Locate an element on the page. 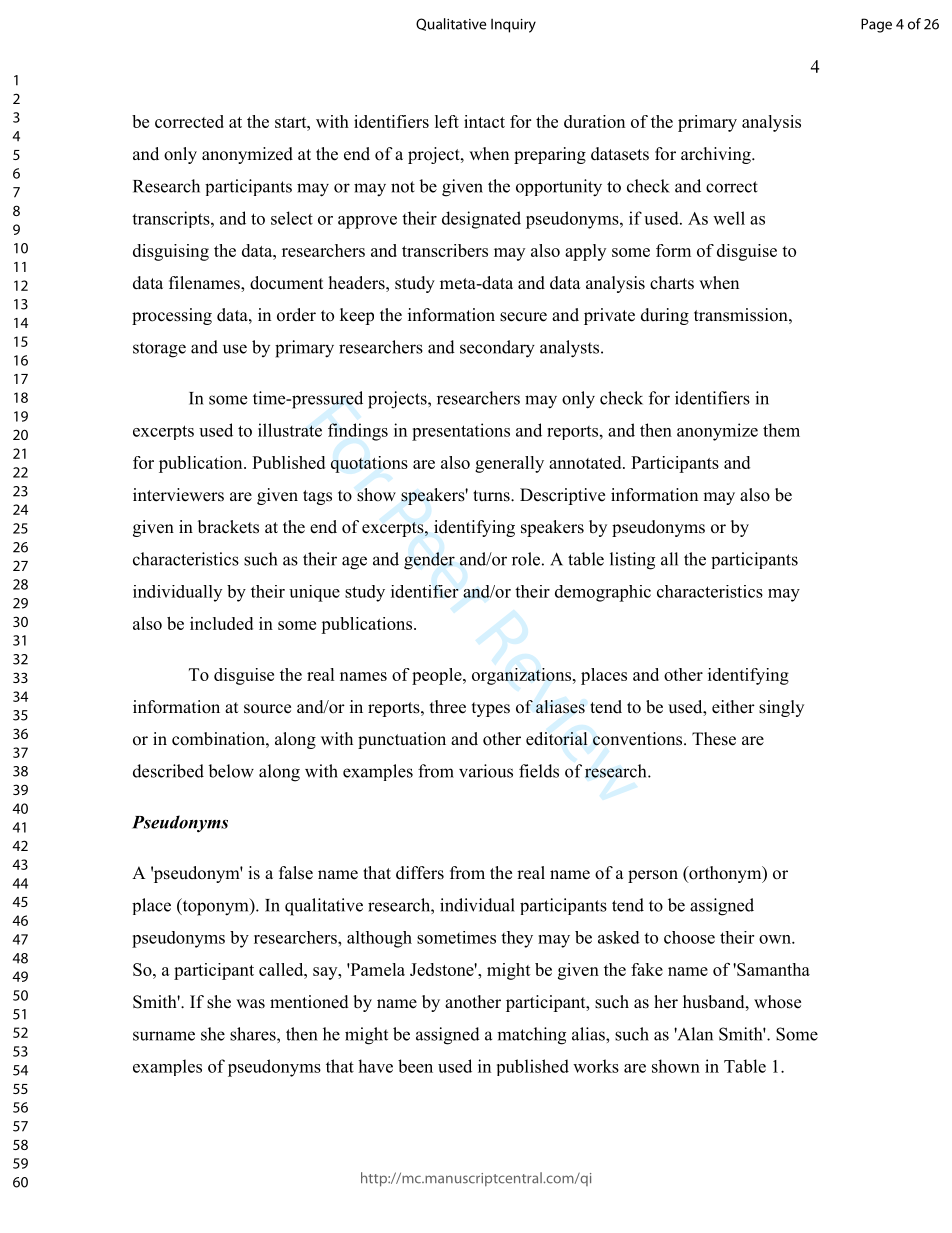 The height and width of the document is (1233, 952). illustrate is located at coordinates (290, 430).
